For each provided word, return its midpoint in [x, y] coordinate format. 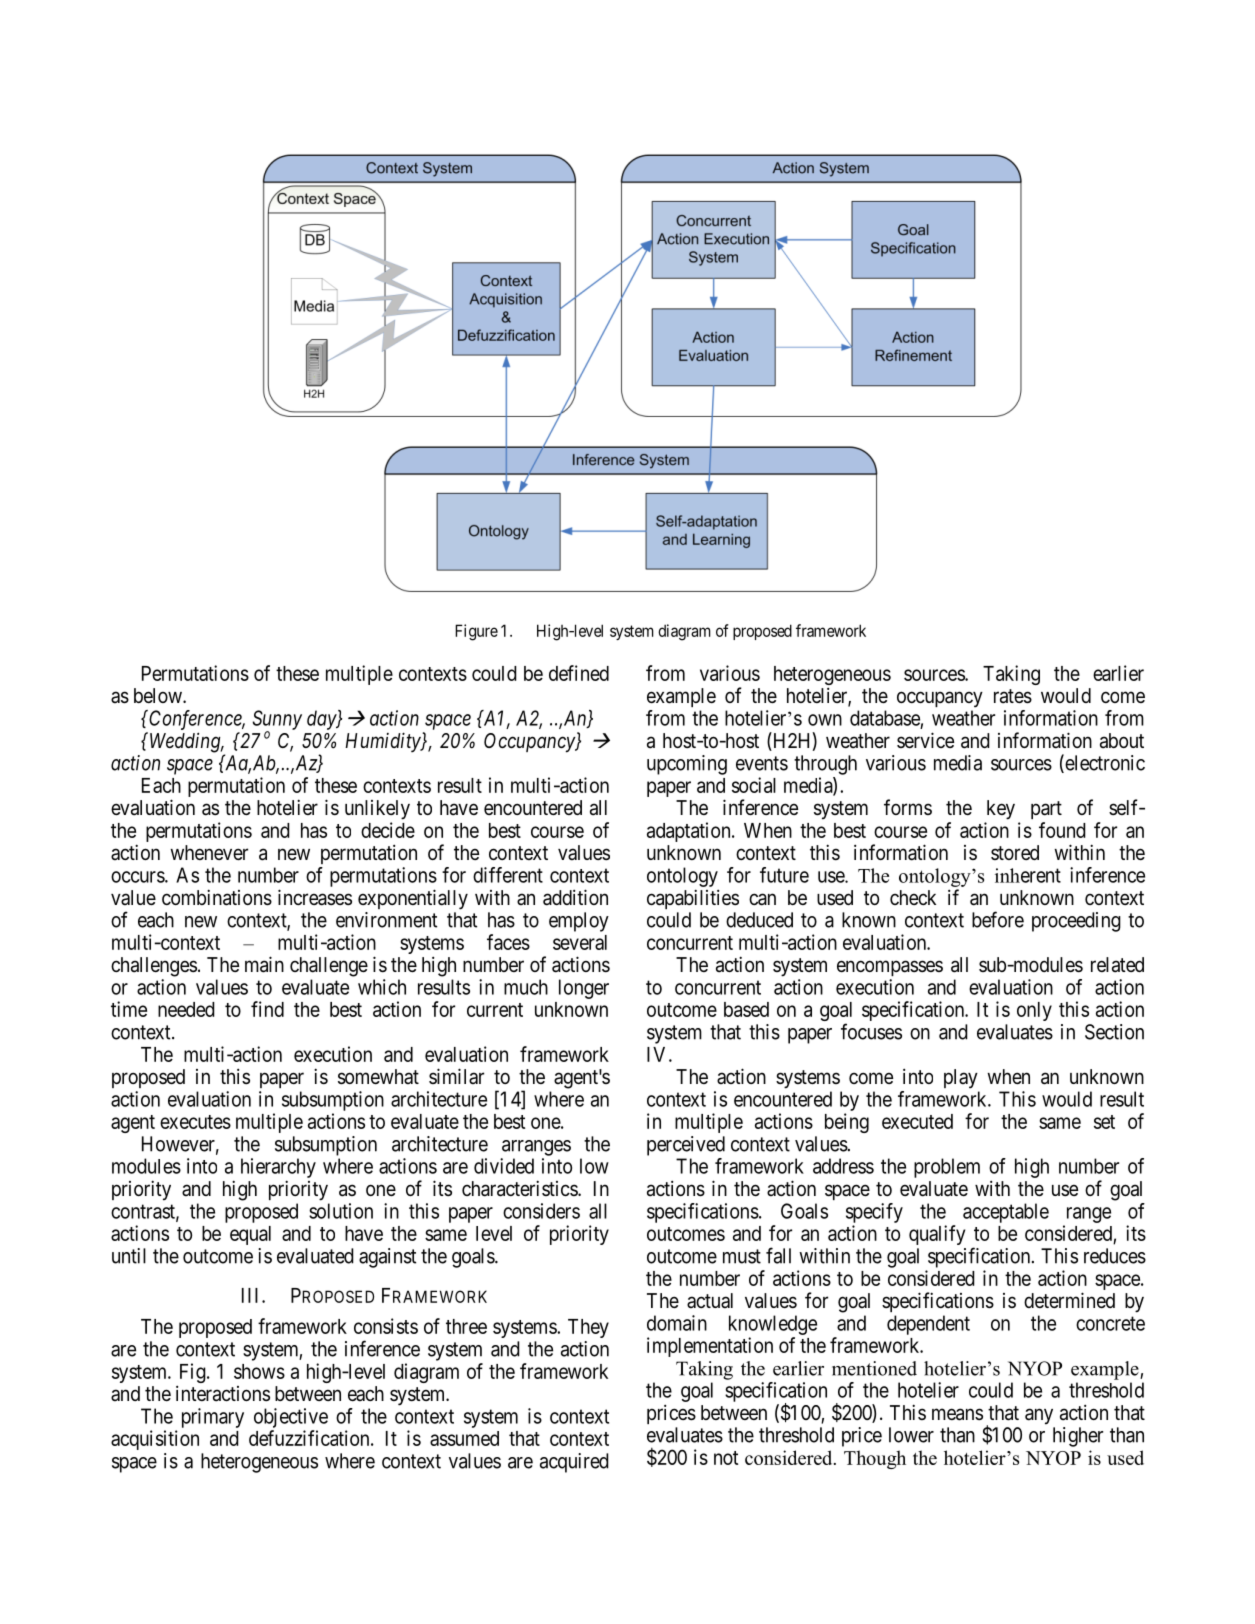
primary [213, 1418]
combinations [217, 897]
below [159, 695]
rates [1013, 696]
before [998, 919]
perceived [686, 1146]
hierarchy [278, 1169]
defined [579, 673]
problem [947, 1168]
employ [579, 922]
